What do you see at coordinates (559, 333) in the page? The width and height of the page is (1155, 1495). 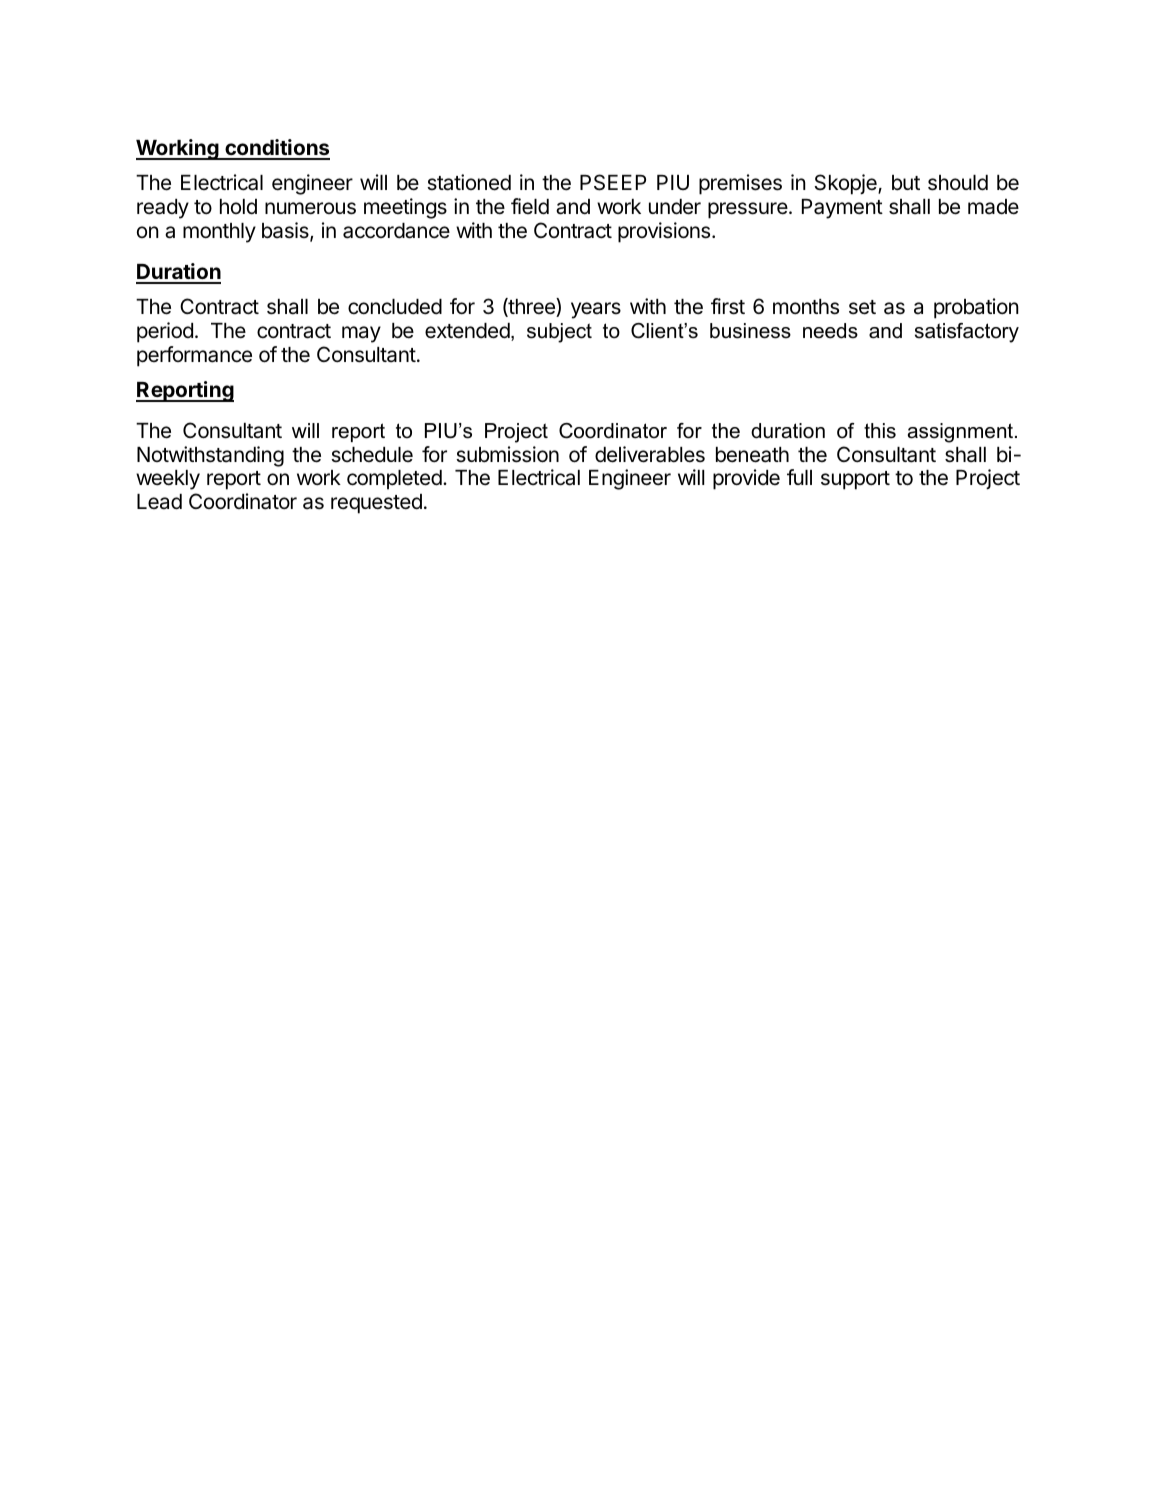 I see `subject` at bounding box center [559, 333].
